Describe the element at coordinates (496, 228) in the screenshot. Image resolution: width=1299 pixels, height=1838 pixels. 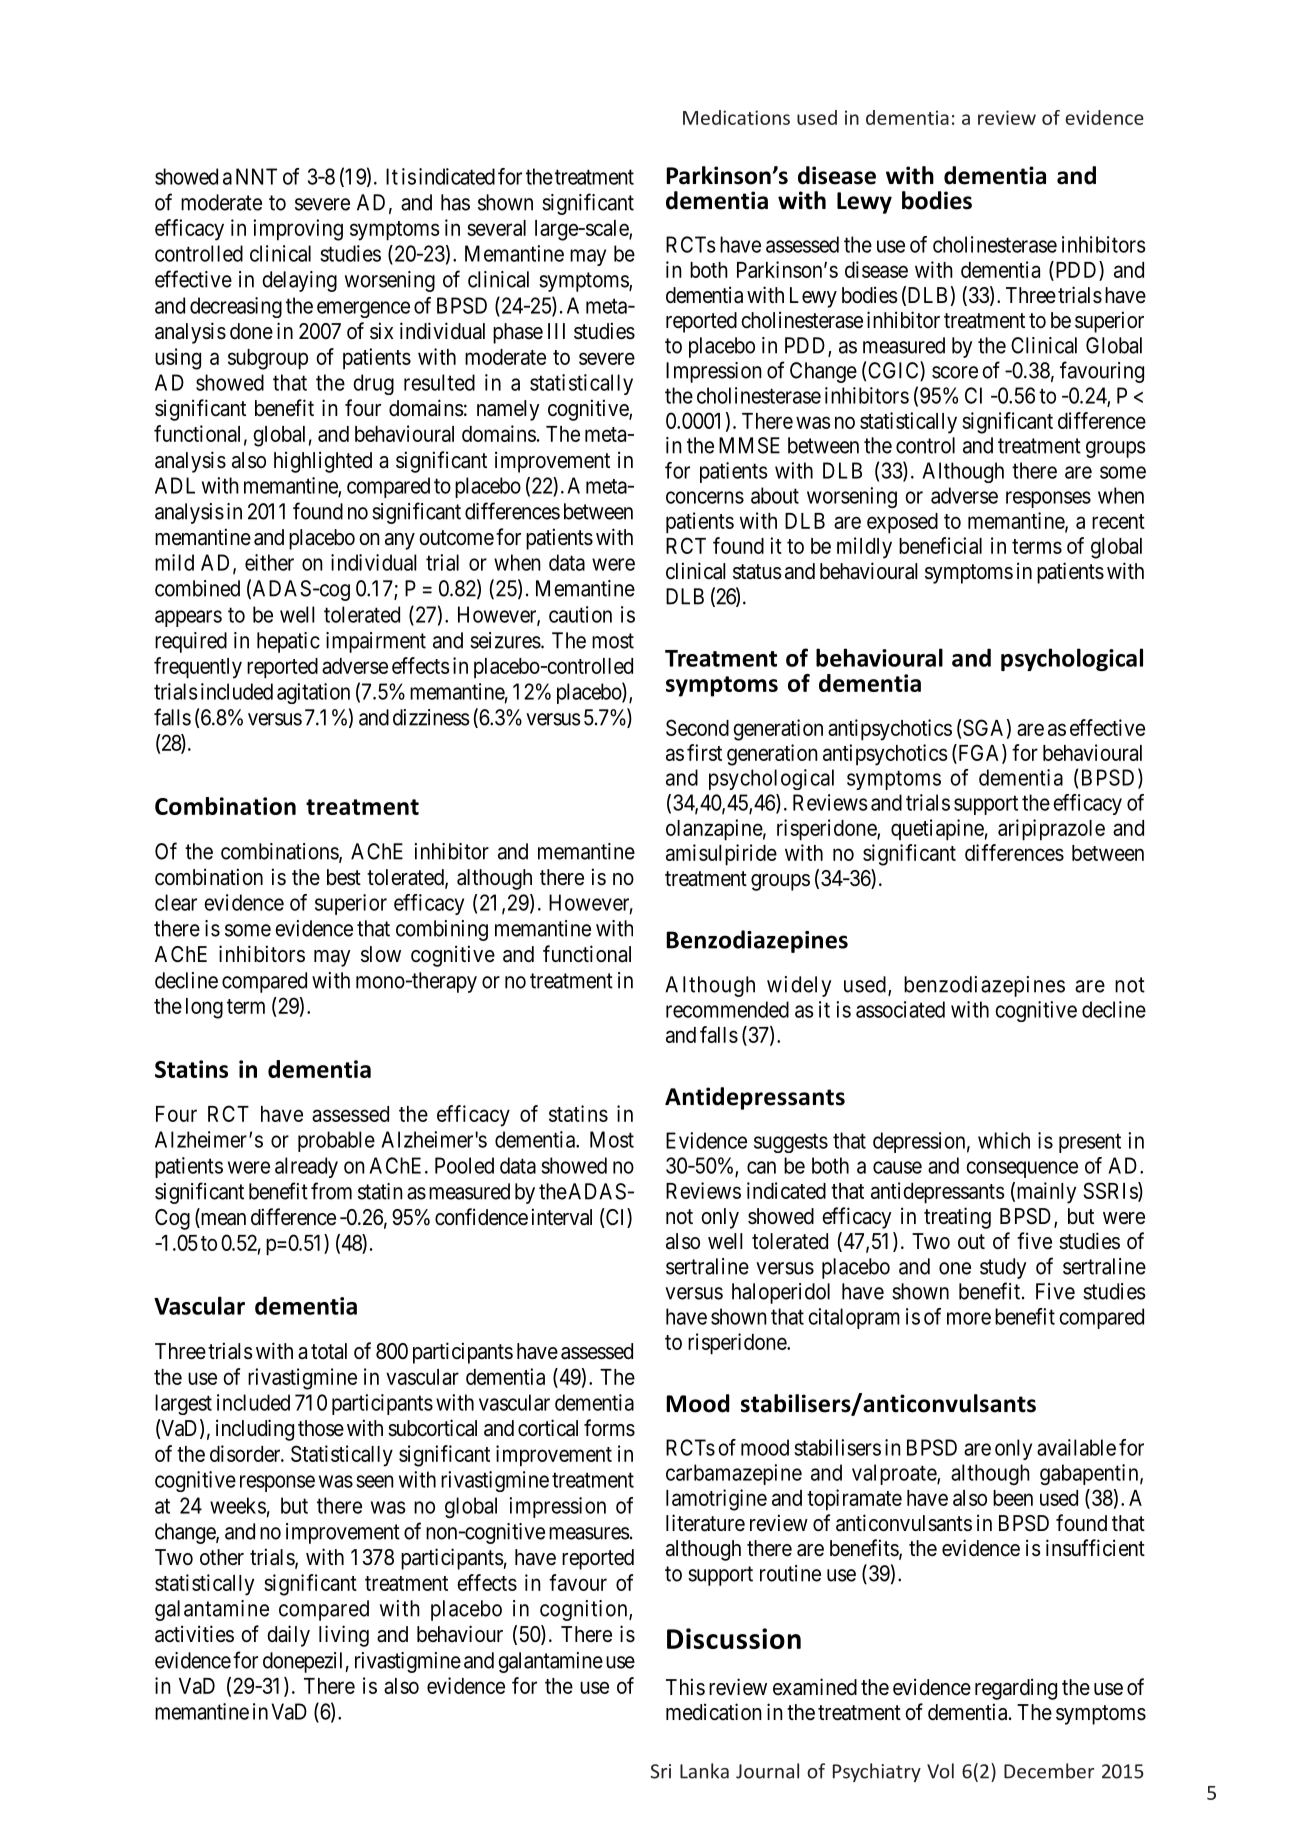
I see `several` at that location.
